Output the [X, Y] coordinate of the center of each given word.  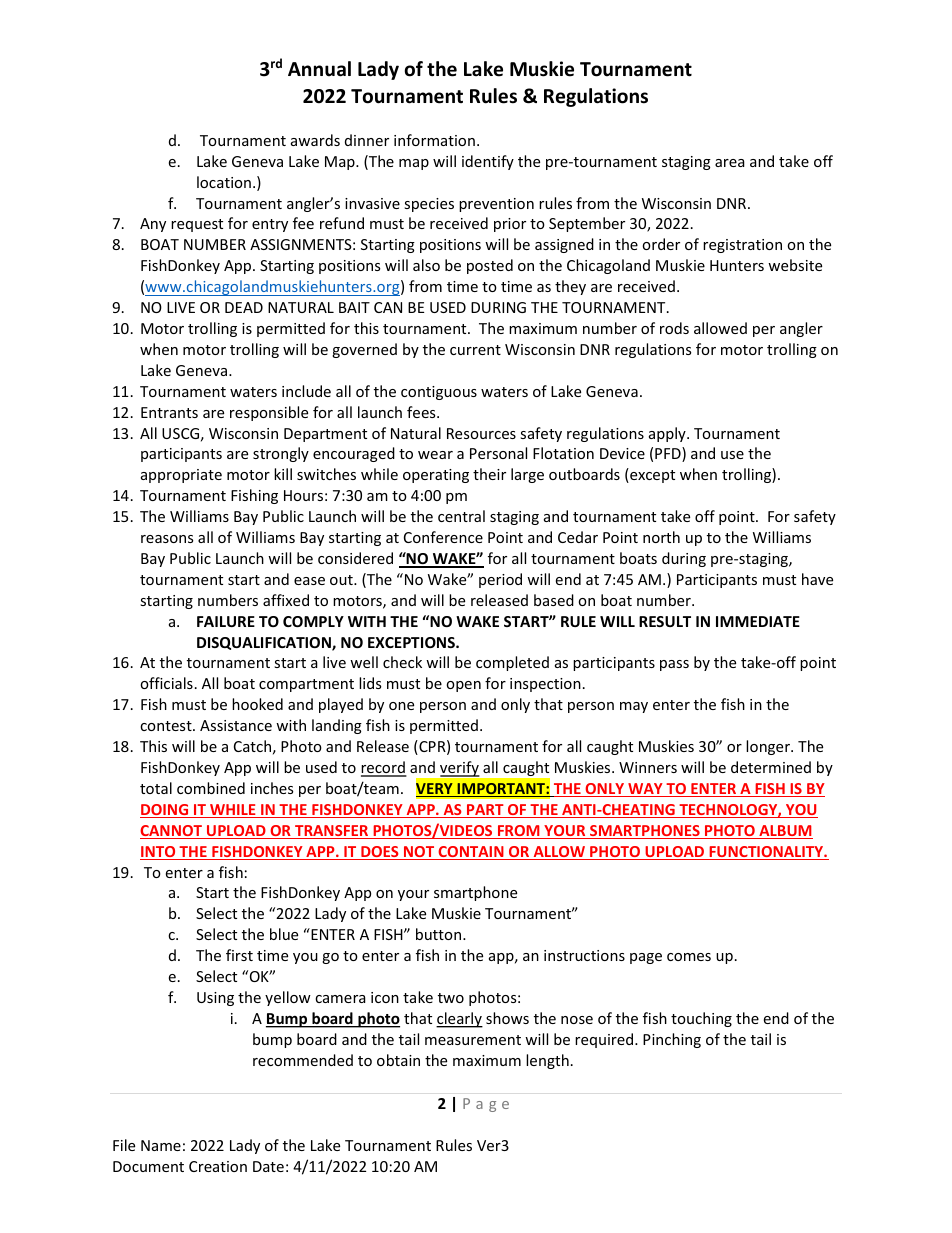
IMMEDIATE [758, 621]
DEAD [244, 307]
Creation [218, 1166]
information [434, 140]
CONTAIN [471, 853]
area [730, 163]
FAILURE [226, 621]
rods [674, 328]
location [224, 182]
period [500, 580]
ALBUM [785, 832]
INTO [159, 853]
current [475, 350]
